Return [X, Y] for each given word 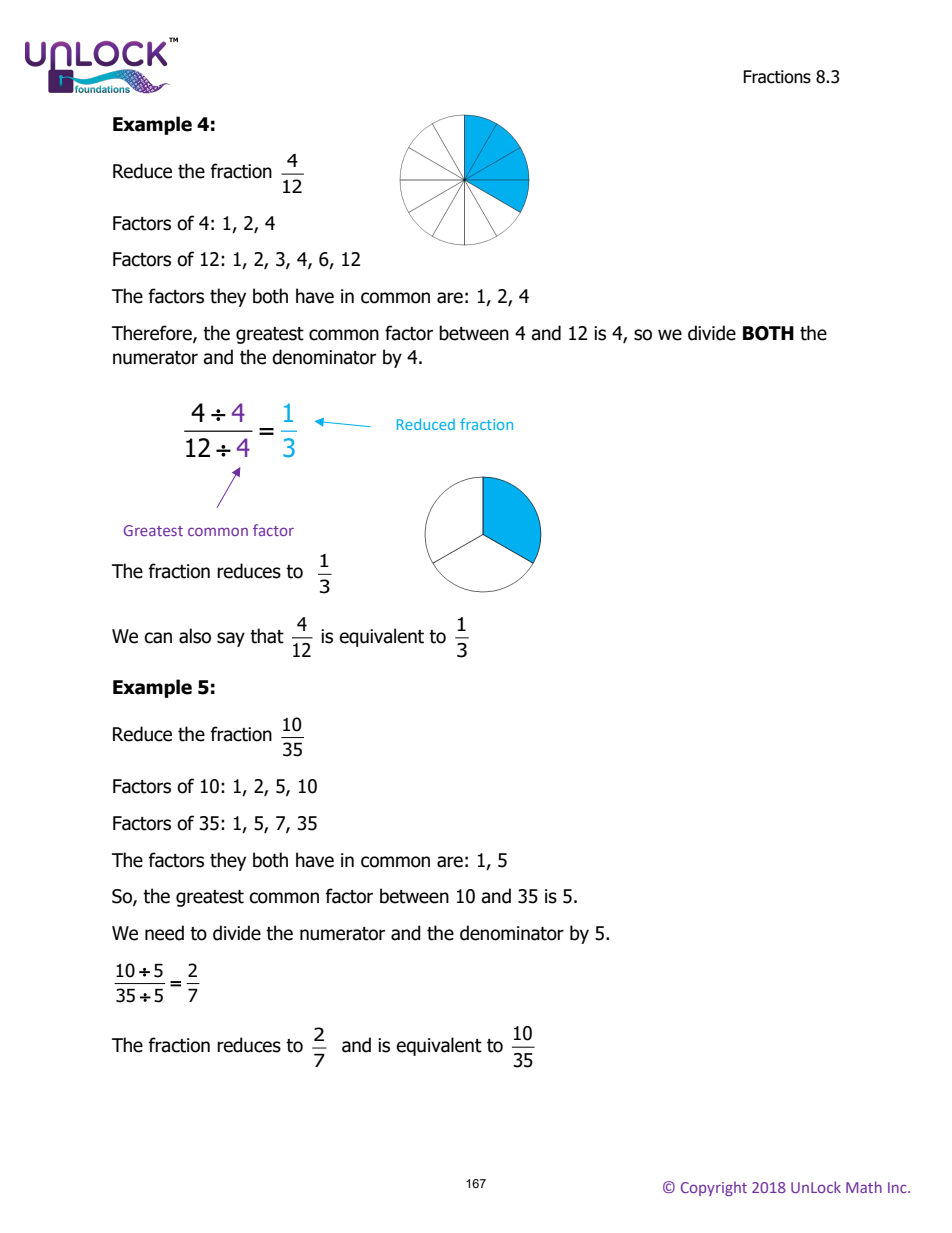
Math [864, 1187]
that [267, 636]
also [195, 636]
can [158, 638]
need [164, 933]
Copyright [714, 1188]
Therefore [153, 334]
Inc [898, 1187]
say [231, 639]
